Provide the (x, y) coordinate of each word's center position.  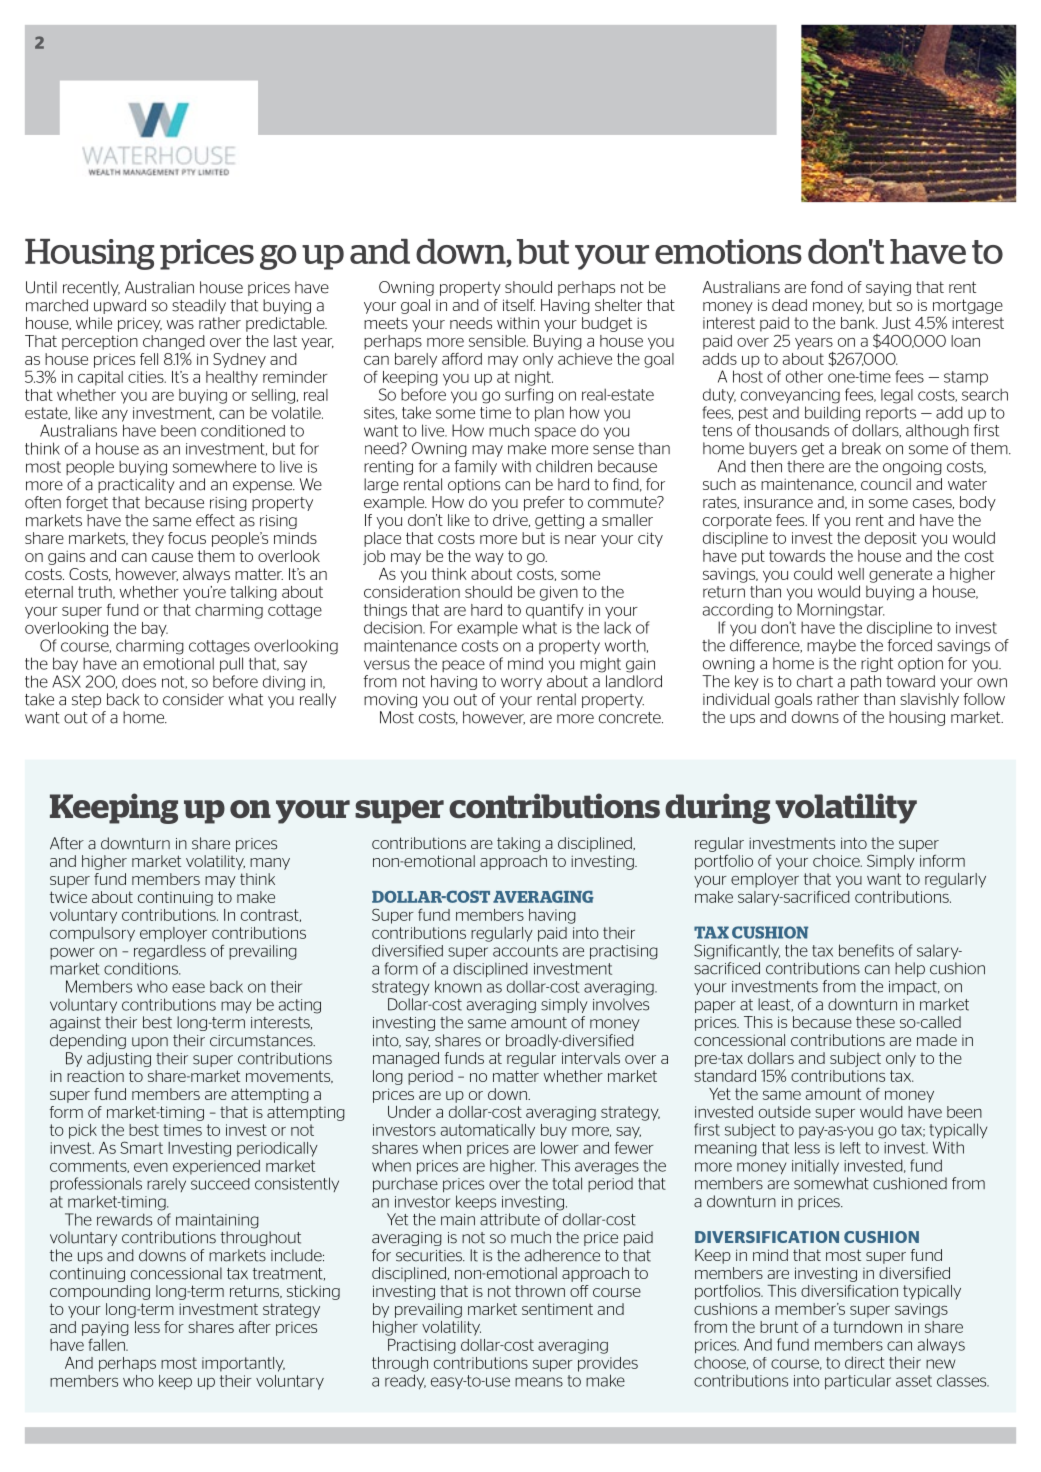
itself (519, 305)
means (539, 1382)
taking (518, 844)
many (270, 864)
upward (120, 306)
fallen (107, 1345)
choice (837, 861)
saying (888, 288)
